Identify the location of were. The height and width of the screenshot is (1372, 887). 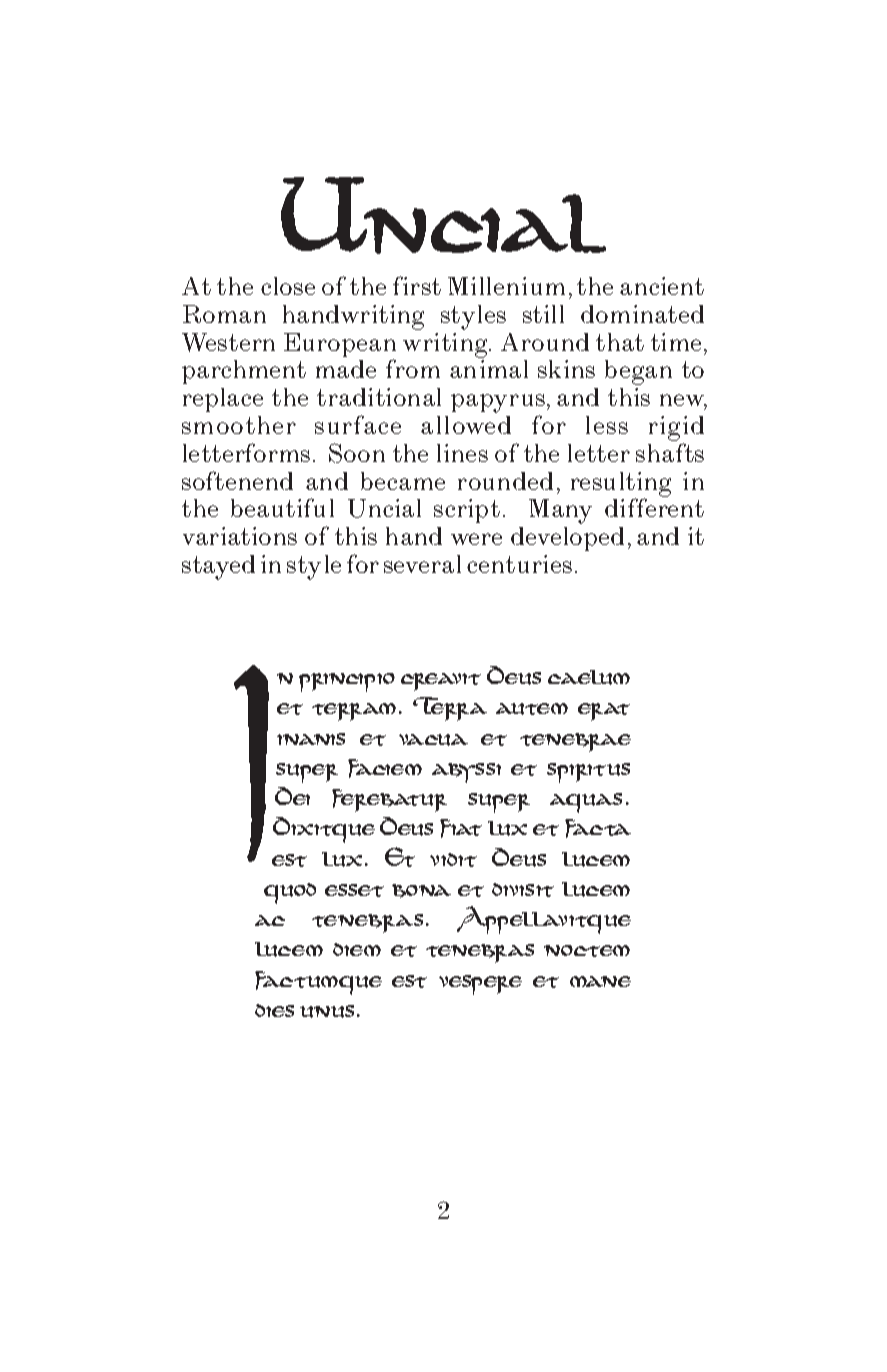
(476, 539).
